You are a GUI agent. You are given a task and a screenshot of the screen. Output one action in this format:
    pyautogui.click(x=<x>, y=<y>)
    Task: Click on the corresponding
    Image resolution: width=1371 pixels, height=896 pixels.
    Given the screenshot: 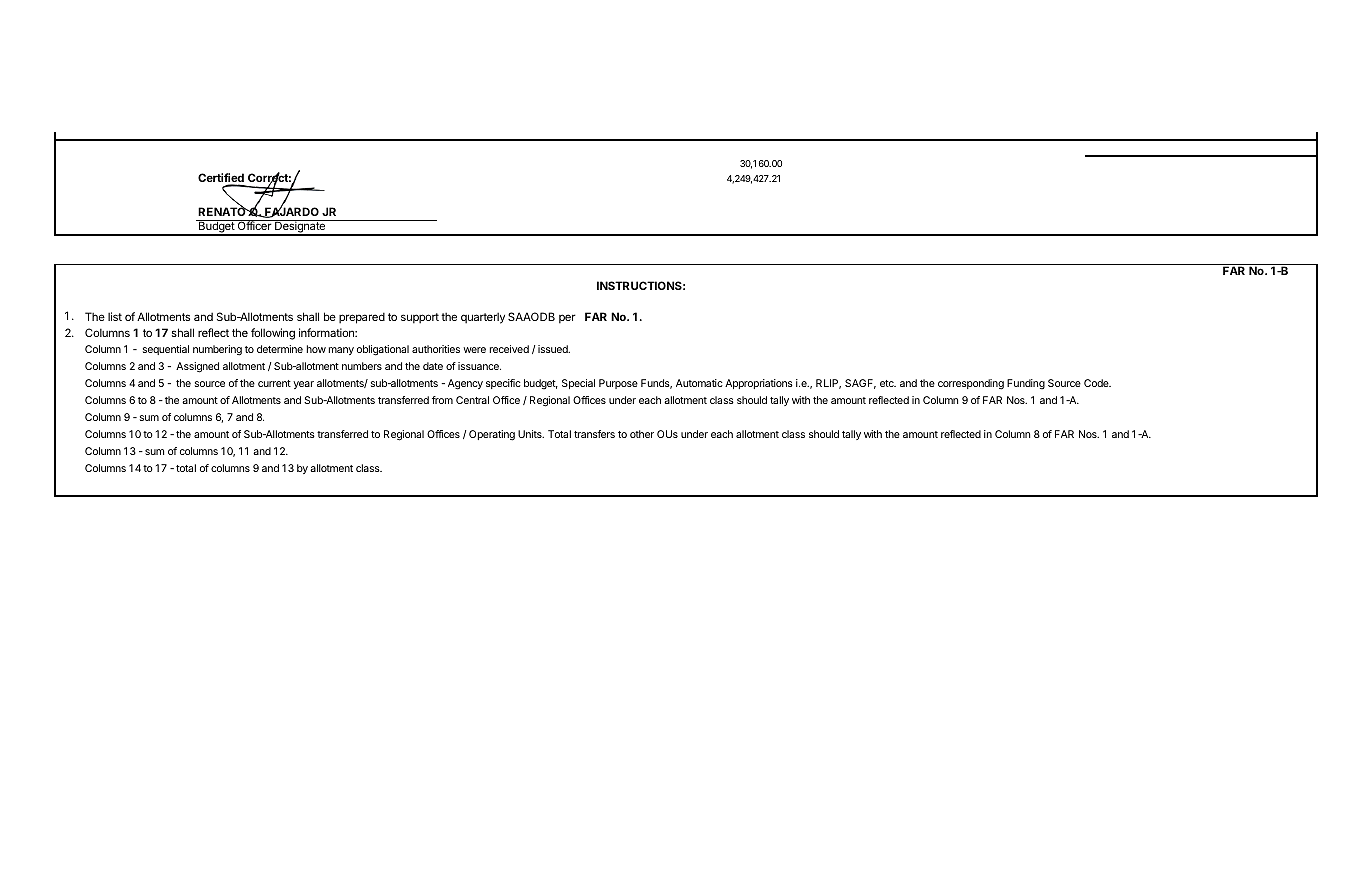 What is the action you would take?
    pyautogui.click(x=971, y=384)
